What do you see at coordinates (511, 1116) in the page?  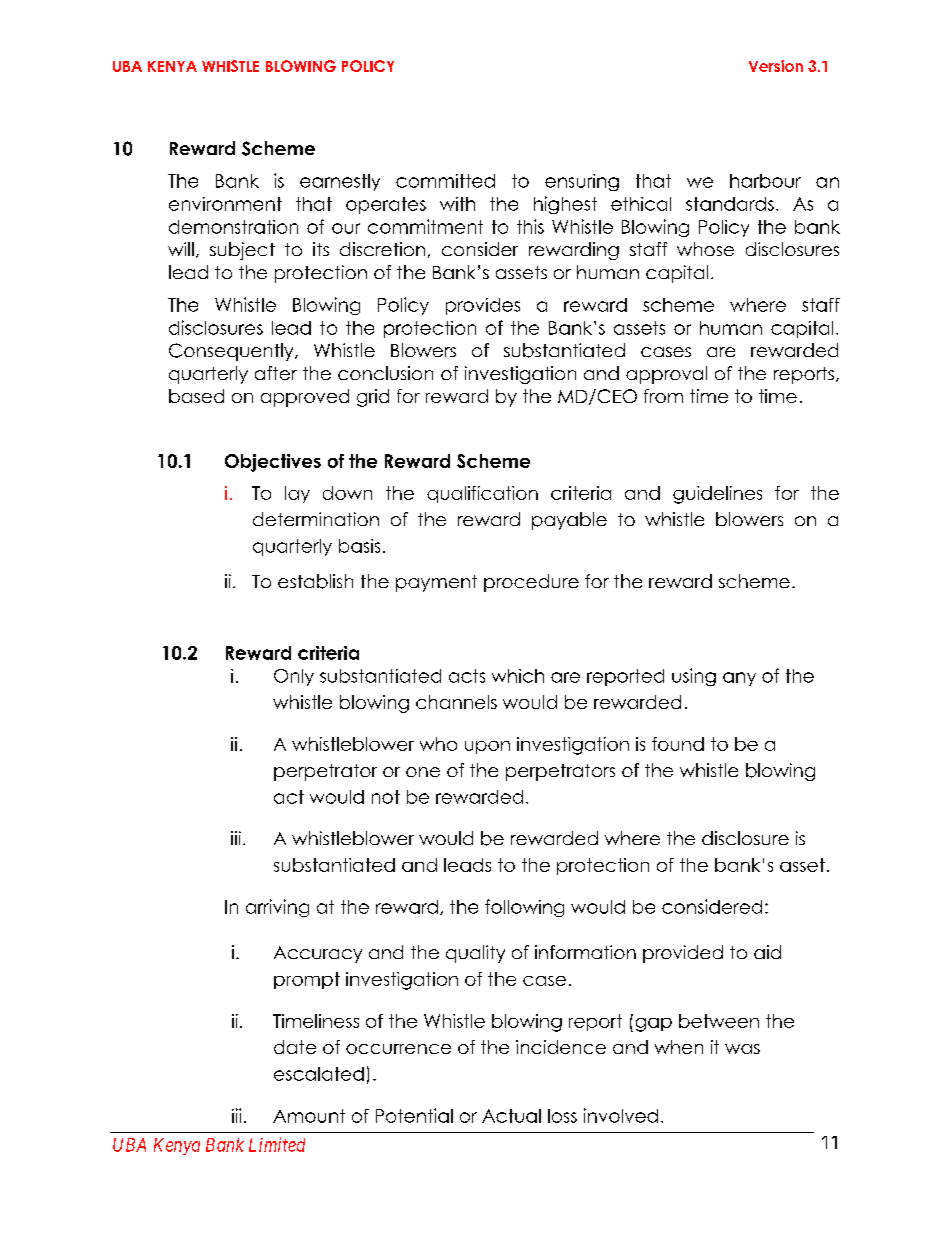 I see `Actual` at bounding box center [511, 1116].
